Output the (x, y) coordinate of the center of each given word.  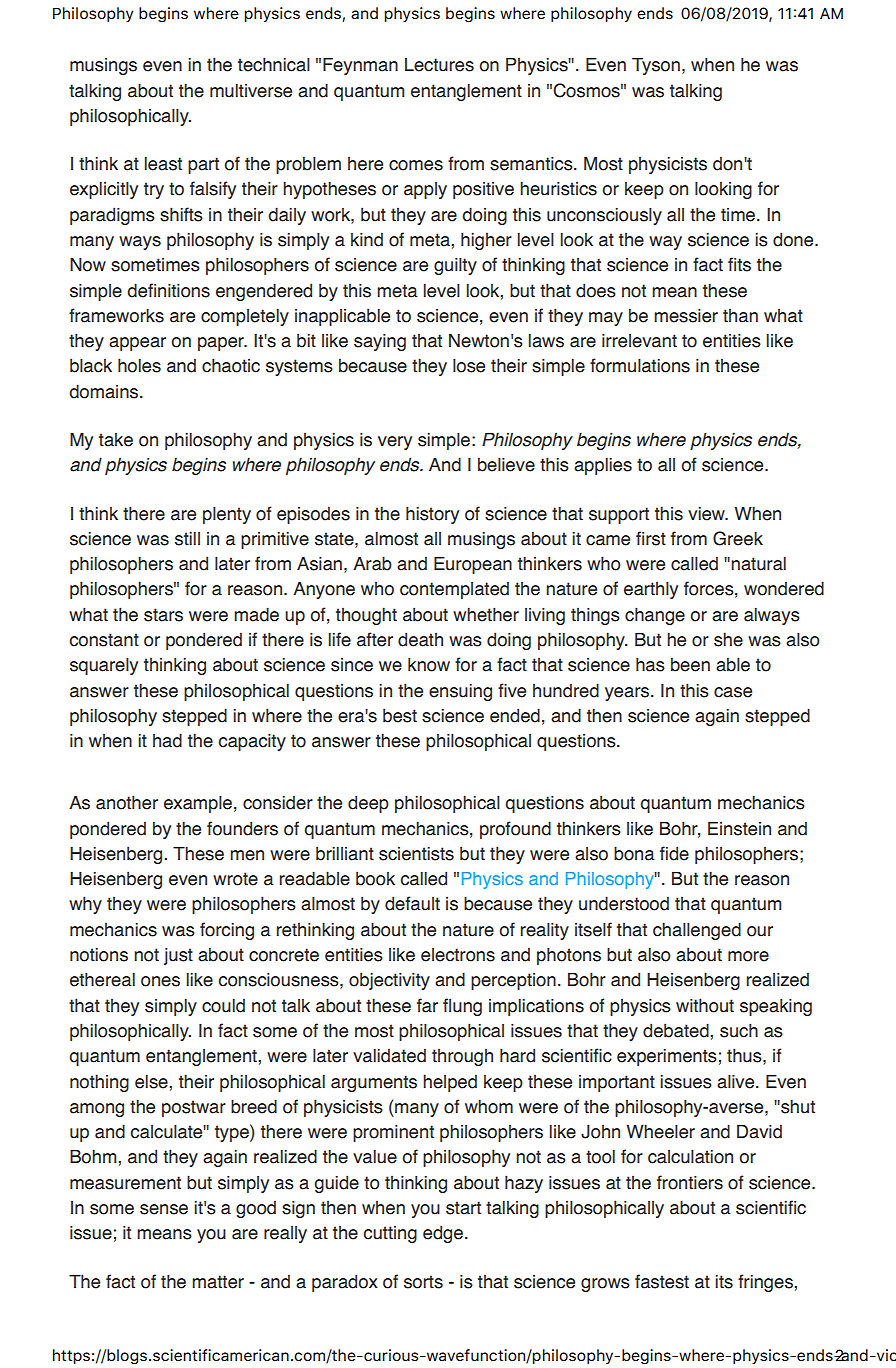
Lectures (439, 65)
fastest (662, 1281)
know (429, 665)
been (690, 664)
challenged (697, 931)
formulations (640, 365)
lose (469, 366)
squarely (104, 666)
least (163, 164)
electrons (458, 955)
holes (139, 365)
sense (164, 1209)
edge (443, 1234)
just (178, 956)
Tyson (656, 66)
